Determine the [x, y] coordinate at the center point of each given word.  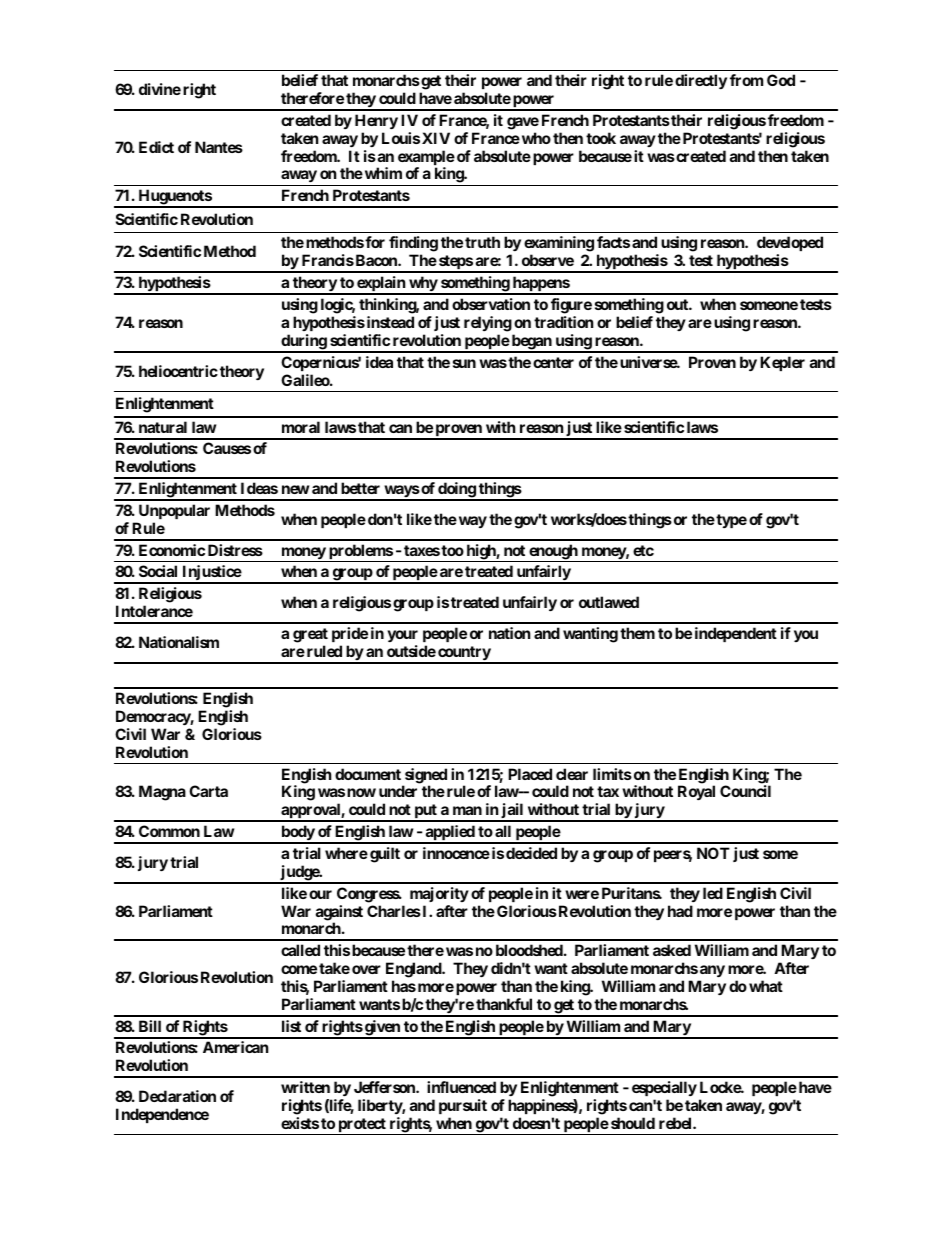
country [464, 654]
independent [736, 634]
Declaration [177, 1096]
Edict [156, 147]
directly [701, 81]
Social [158, 571]
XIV [436, 138]
